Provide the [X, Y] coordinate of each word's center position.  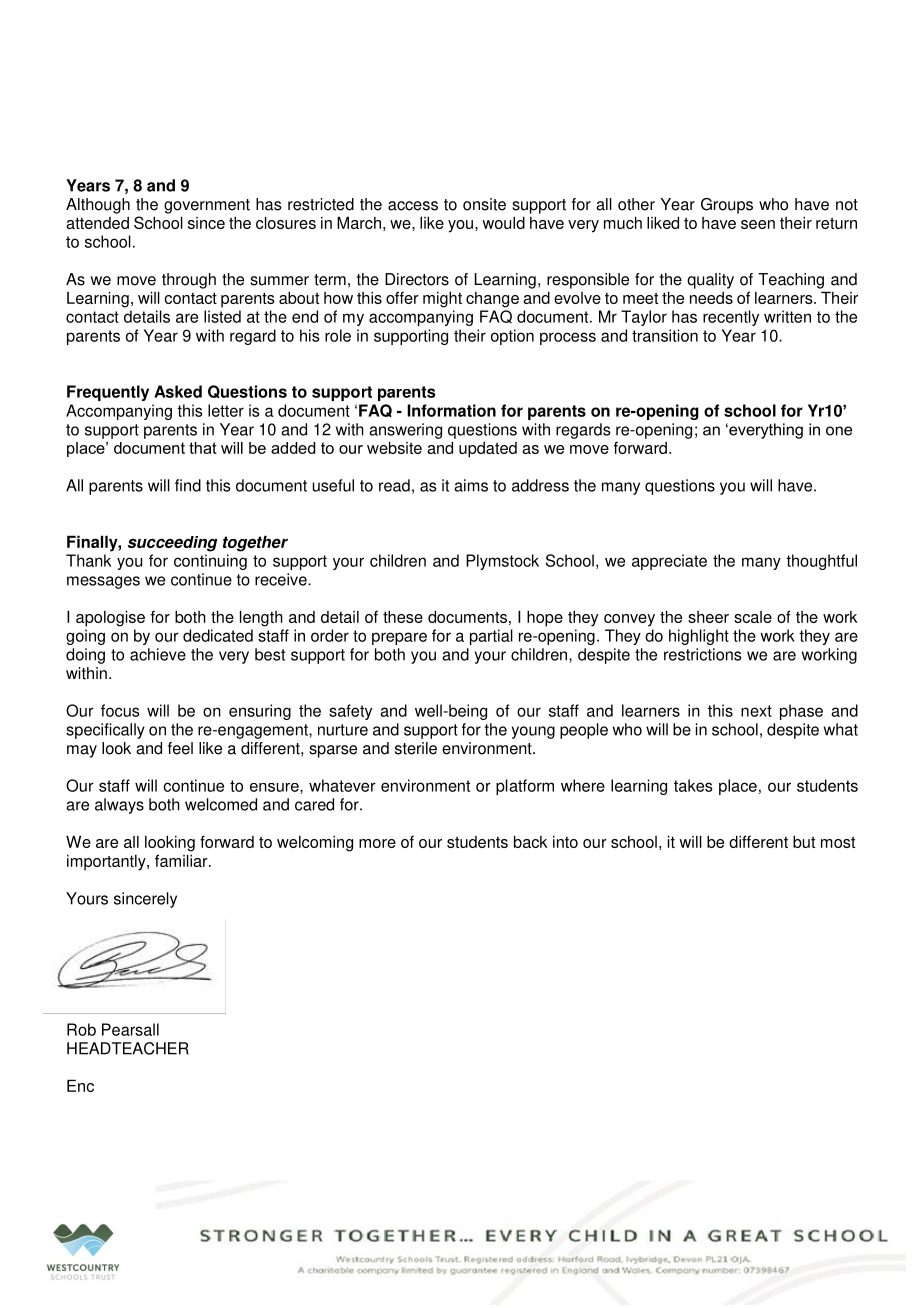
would [503, 222]
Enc [80, 1085]
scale [753, 617]
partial [491, 637]
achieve [158, 654]
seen [758, 224]
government [207, 206]
